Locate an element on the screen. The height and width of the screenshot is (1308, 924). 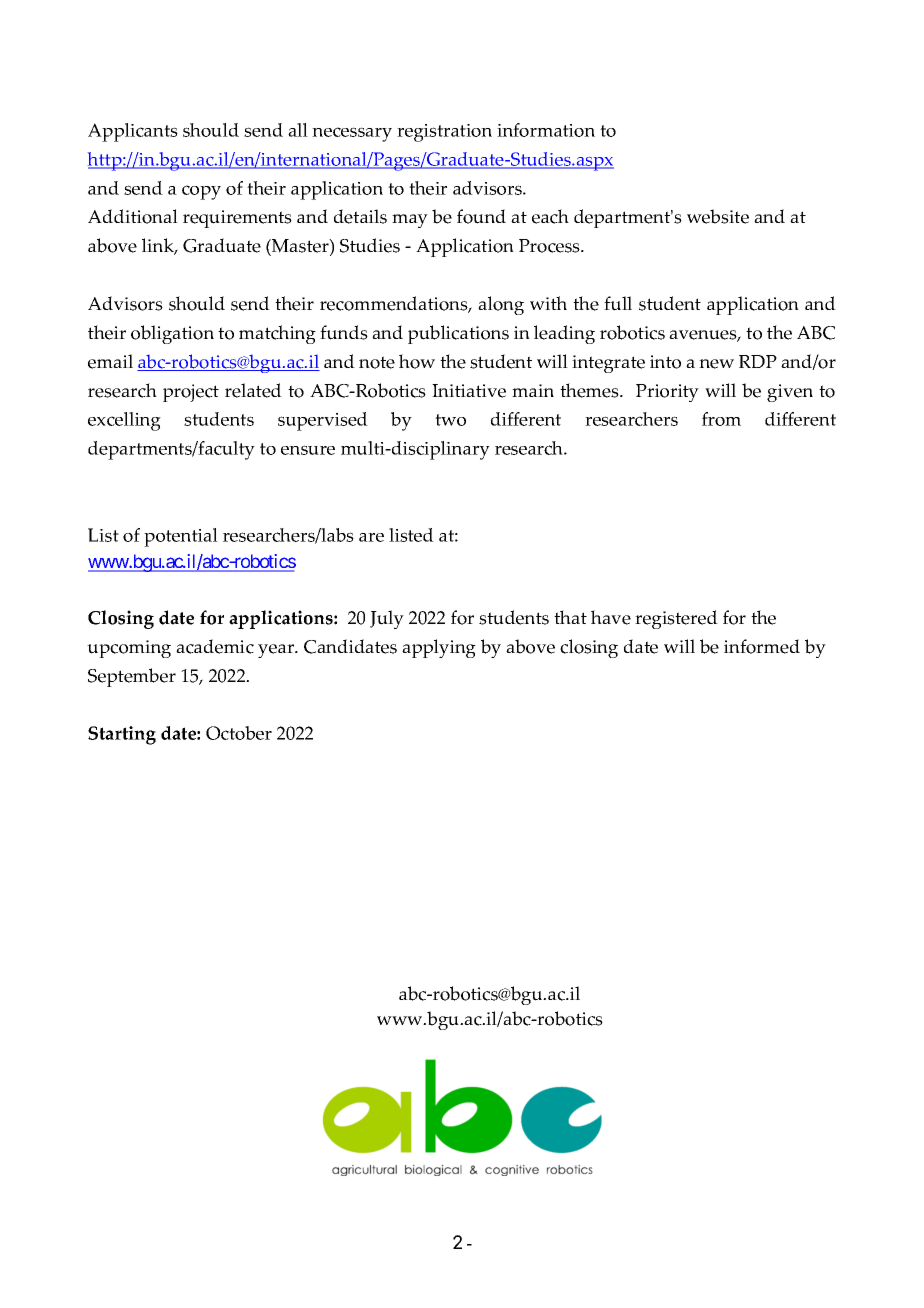
from is located at coordinates (721, 419).
